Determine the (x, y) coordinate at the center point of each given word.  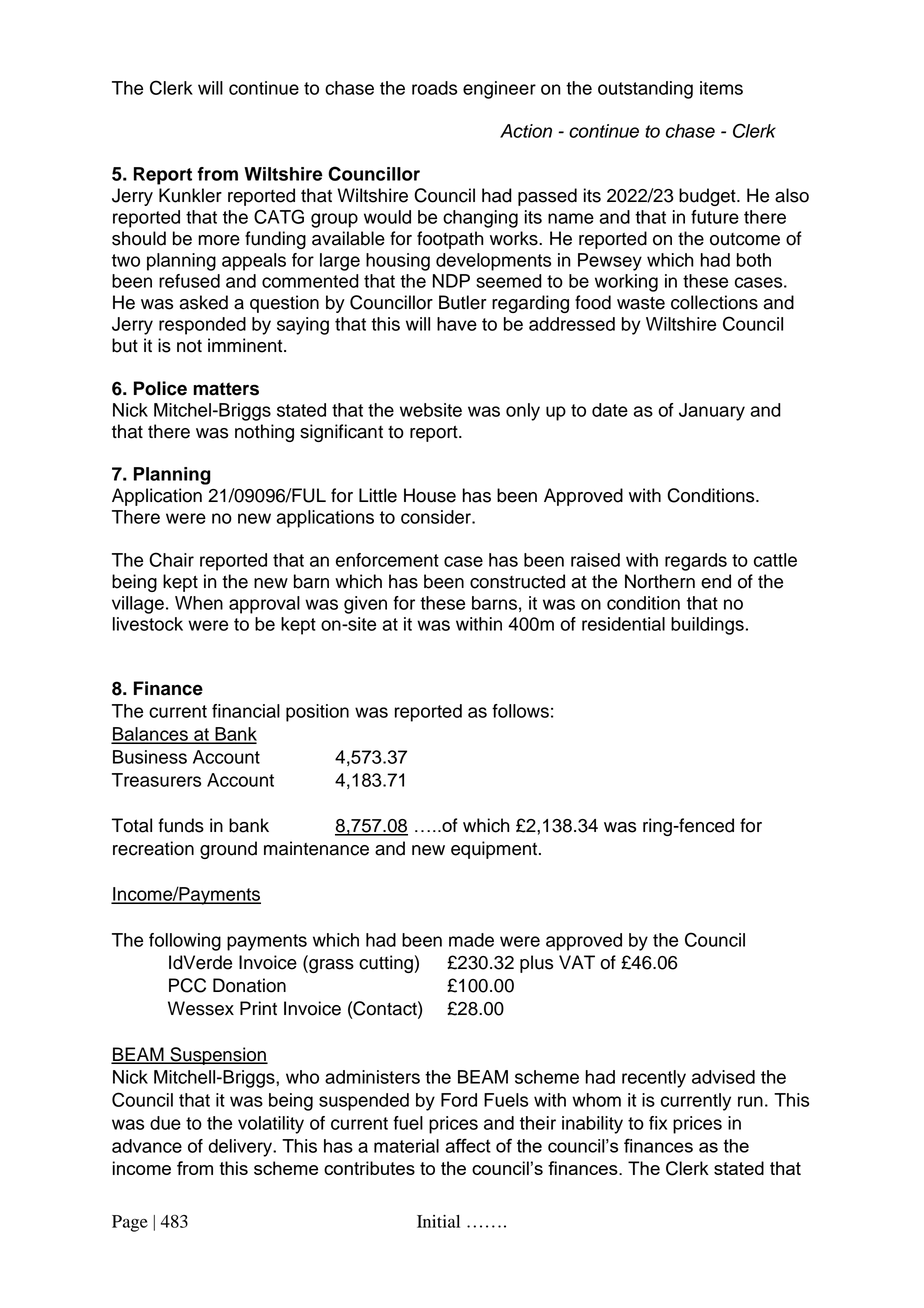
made (471, 940)
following (185, 942)
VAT (577, 962)
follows (520, 711)
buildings (707, 626)
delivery (241, 1148)
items (721, 88)
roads (434, 88)
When (199, 603)
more (219, 240)
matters (226, 389)
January (712, 412)
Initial (438, 1221)
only (523, 412)
